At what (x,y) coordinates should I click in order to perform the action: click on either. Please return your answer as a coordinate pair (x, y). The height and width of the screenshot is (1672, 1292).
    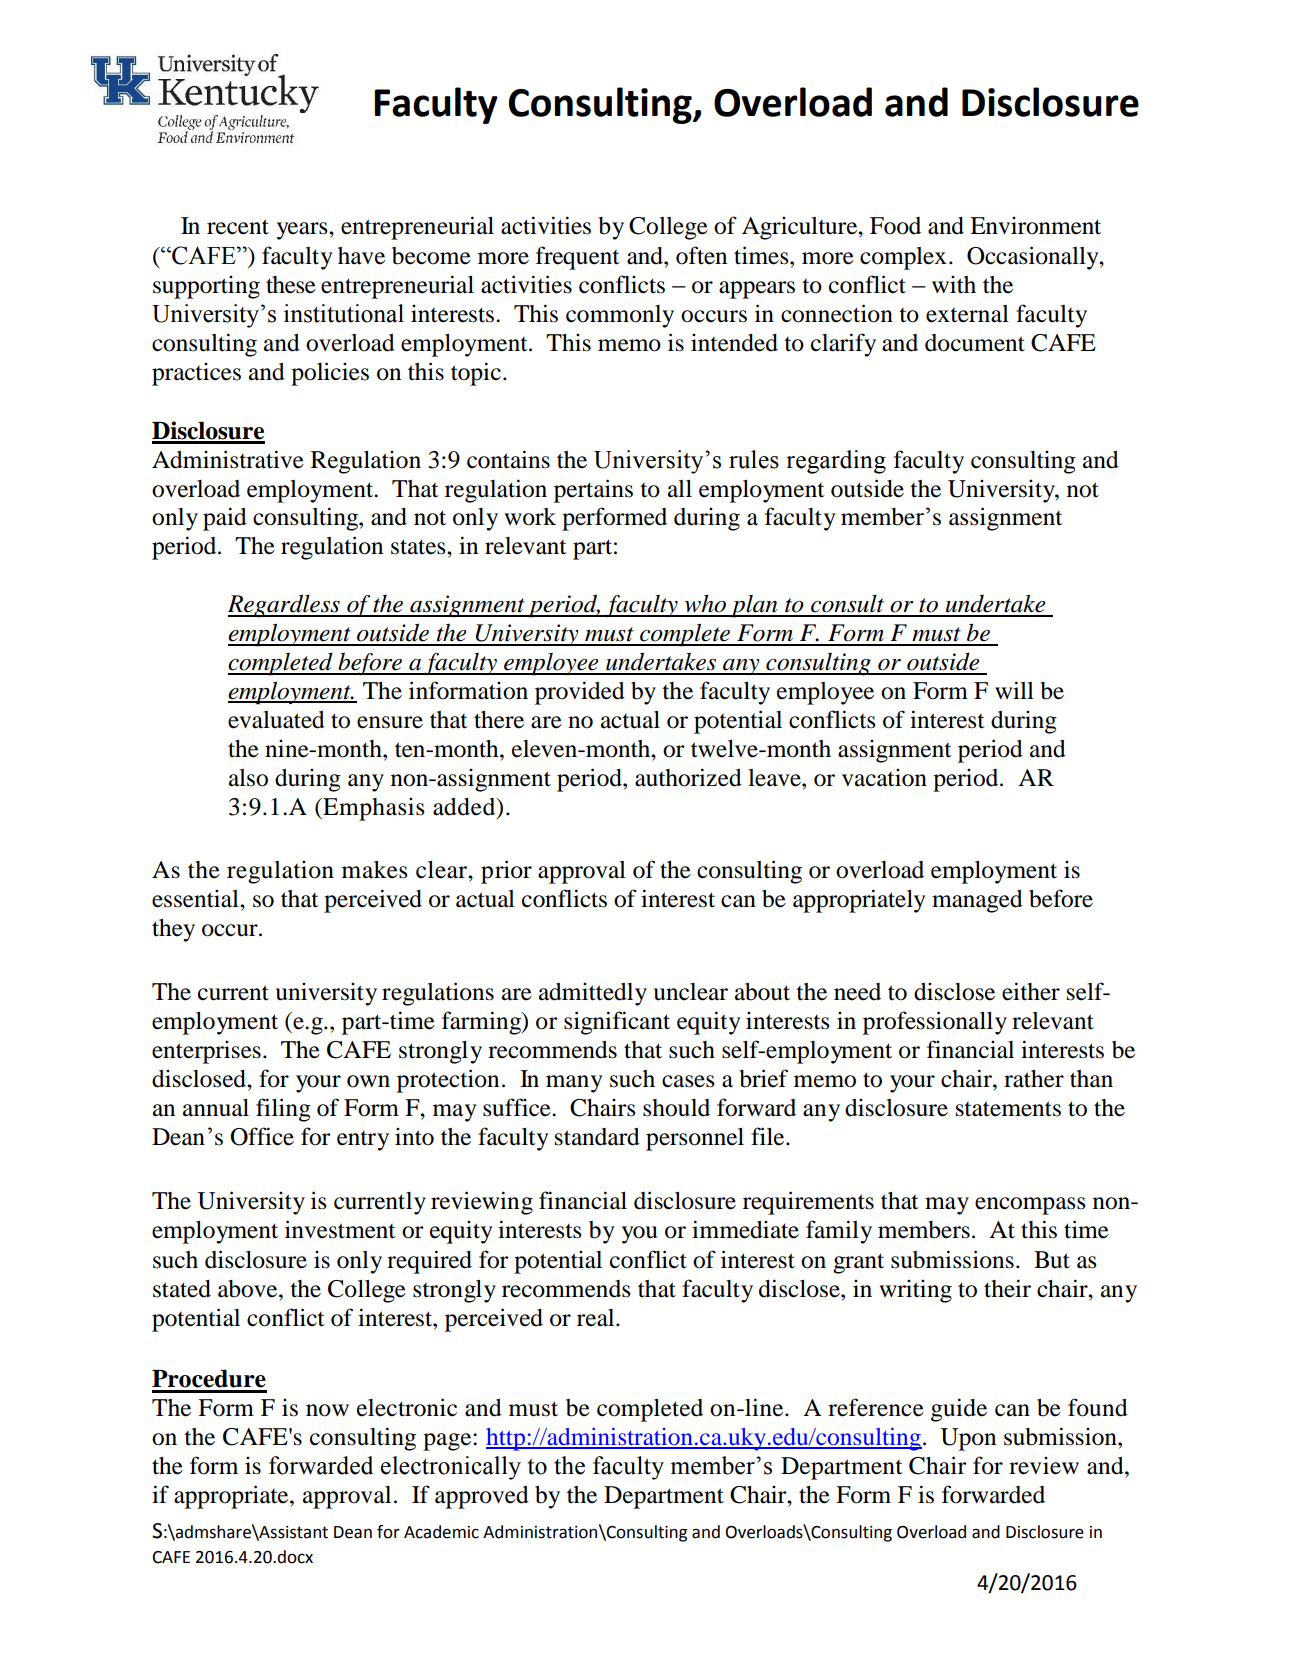
    Looking at the image, I should click on (1031, 991).
